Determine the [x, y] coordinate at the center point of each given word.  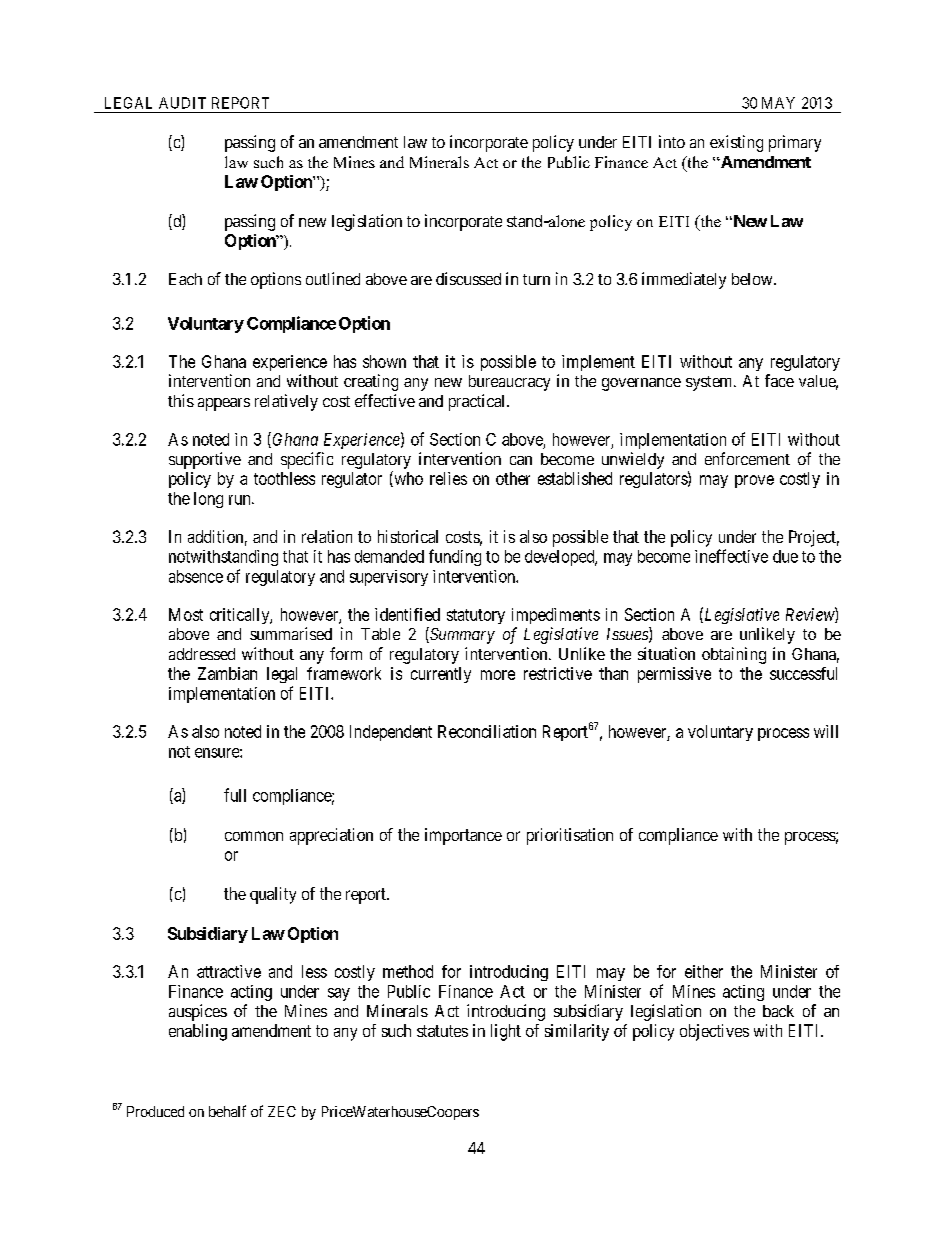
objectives [714, 1032]
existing [736, 143]
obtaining [734, 655]
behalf [227, 1111]
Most [186, 614]
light [506, 1032]
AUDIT [182, 103]
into [672, 141]
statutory [476, 616]
